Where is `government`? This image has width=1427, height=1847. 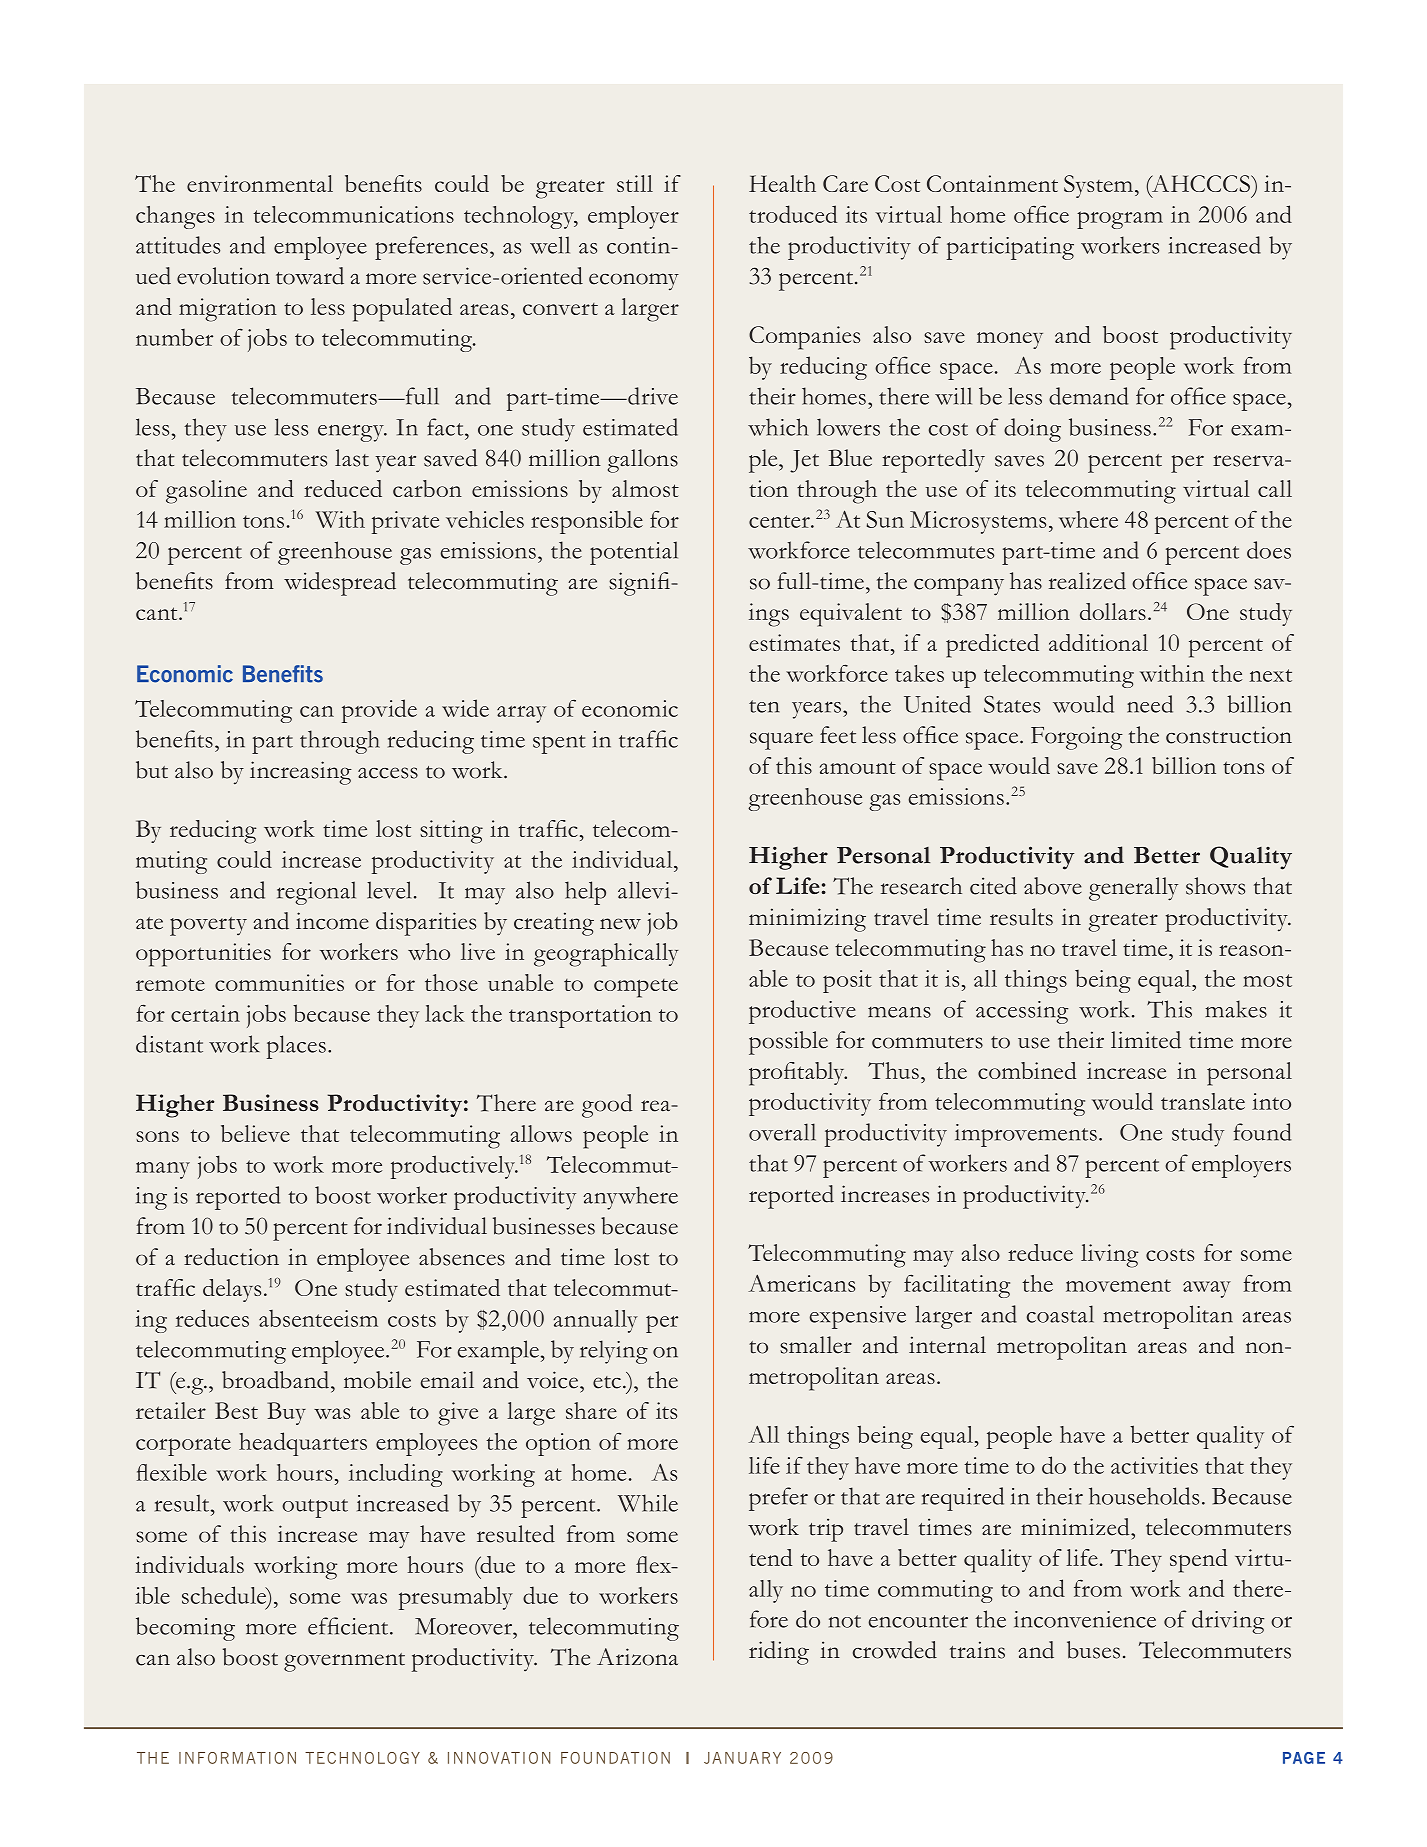
government is located at coordinates (344, 1662).
